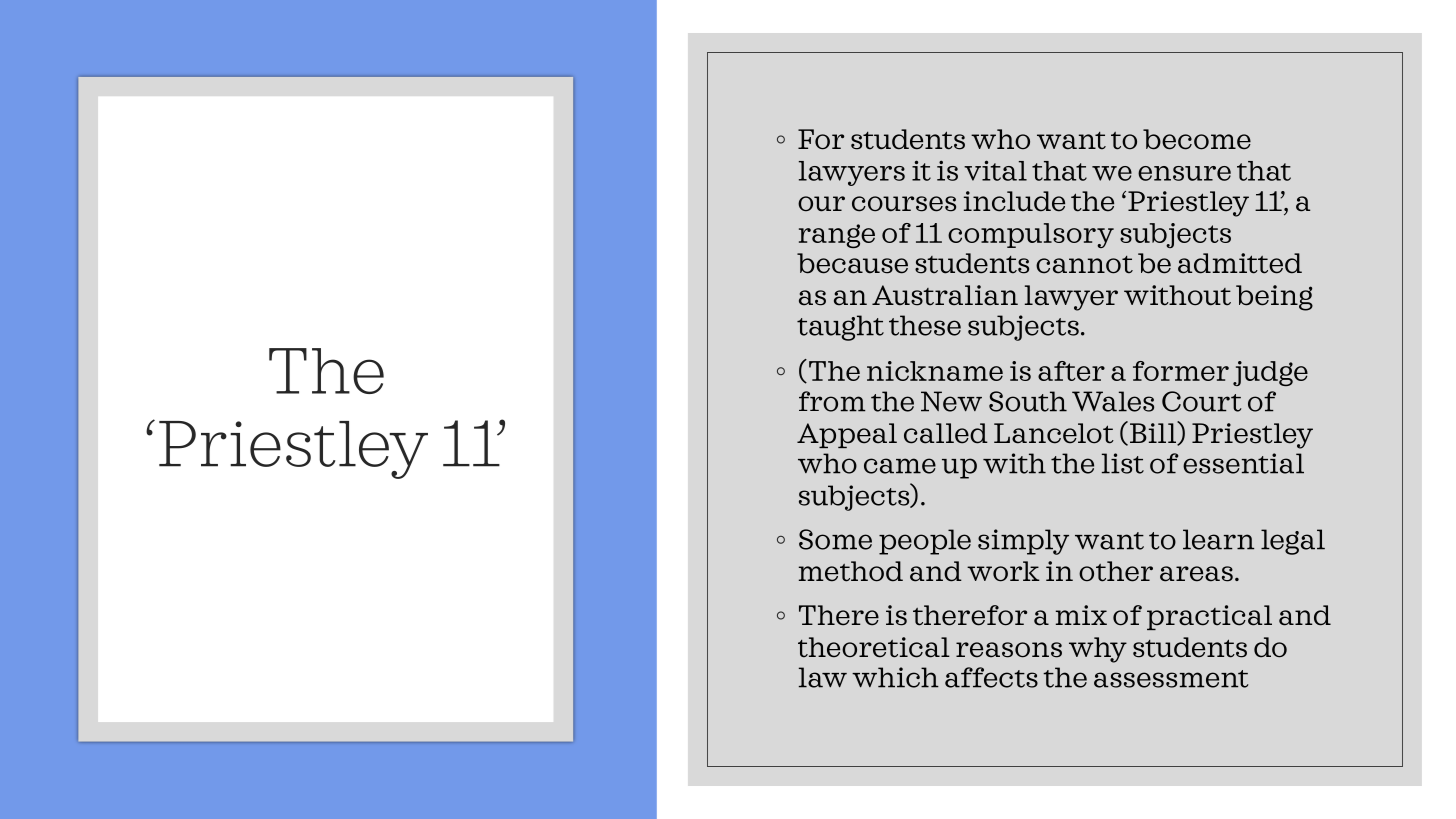  Describe the element at coordinates (895, 677) in the document. I see `which` at that location.
